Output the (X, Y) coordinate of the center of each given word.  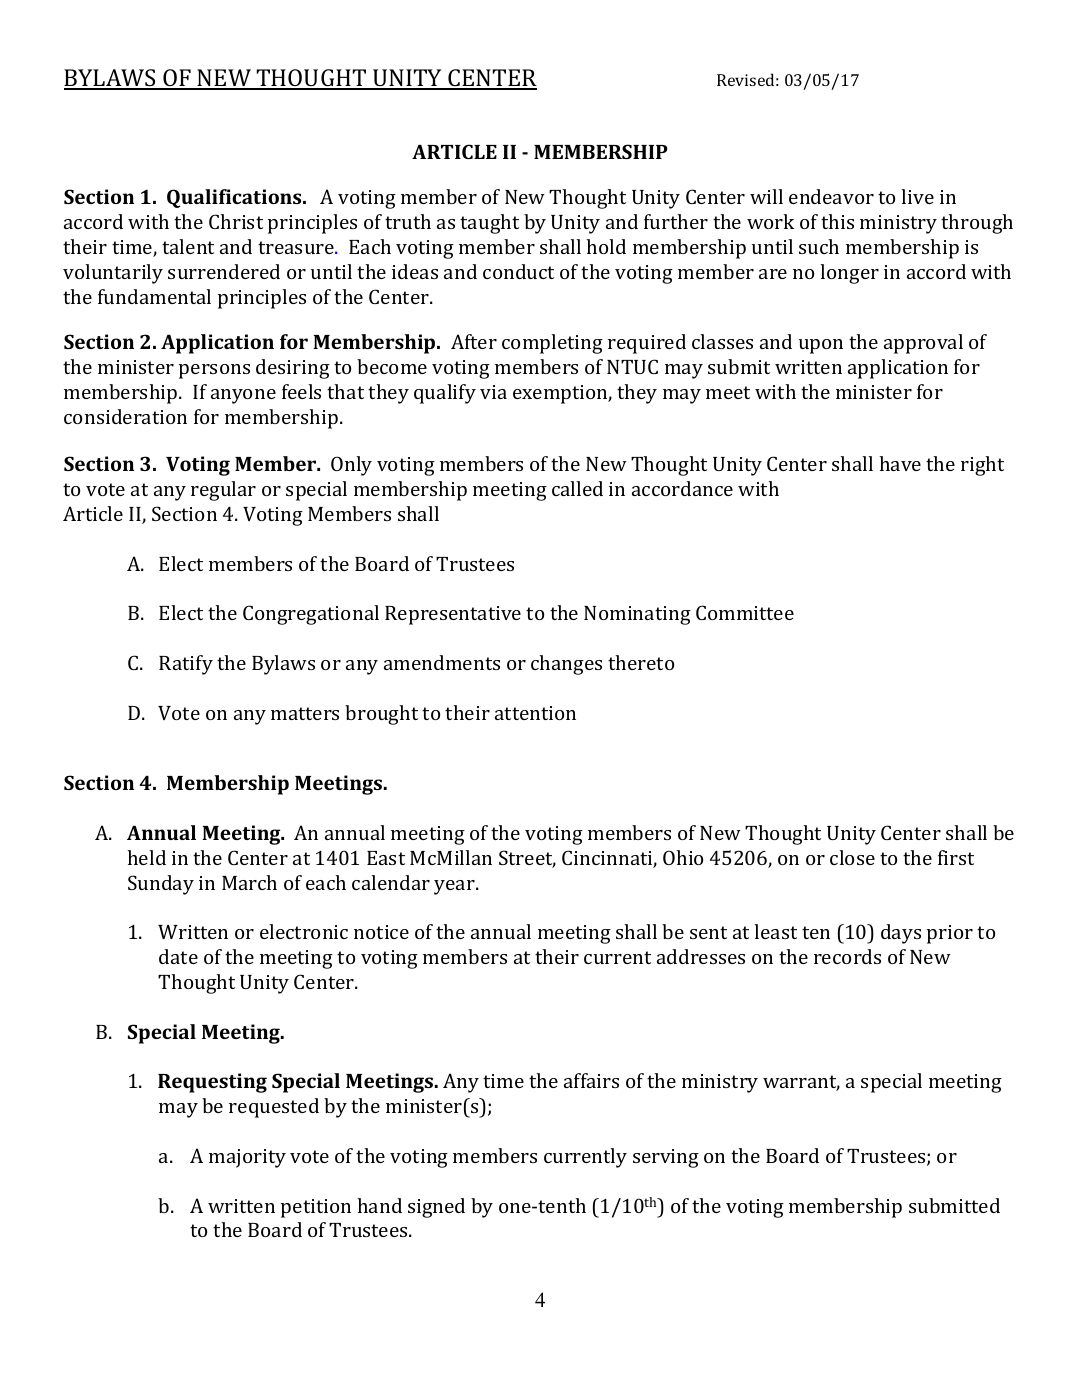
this (837, 221)
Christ (236, 221)
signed (436, 1208)
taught (489, 224)
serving (666, 1158)
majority (247, 1158)
